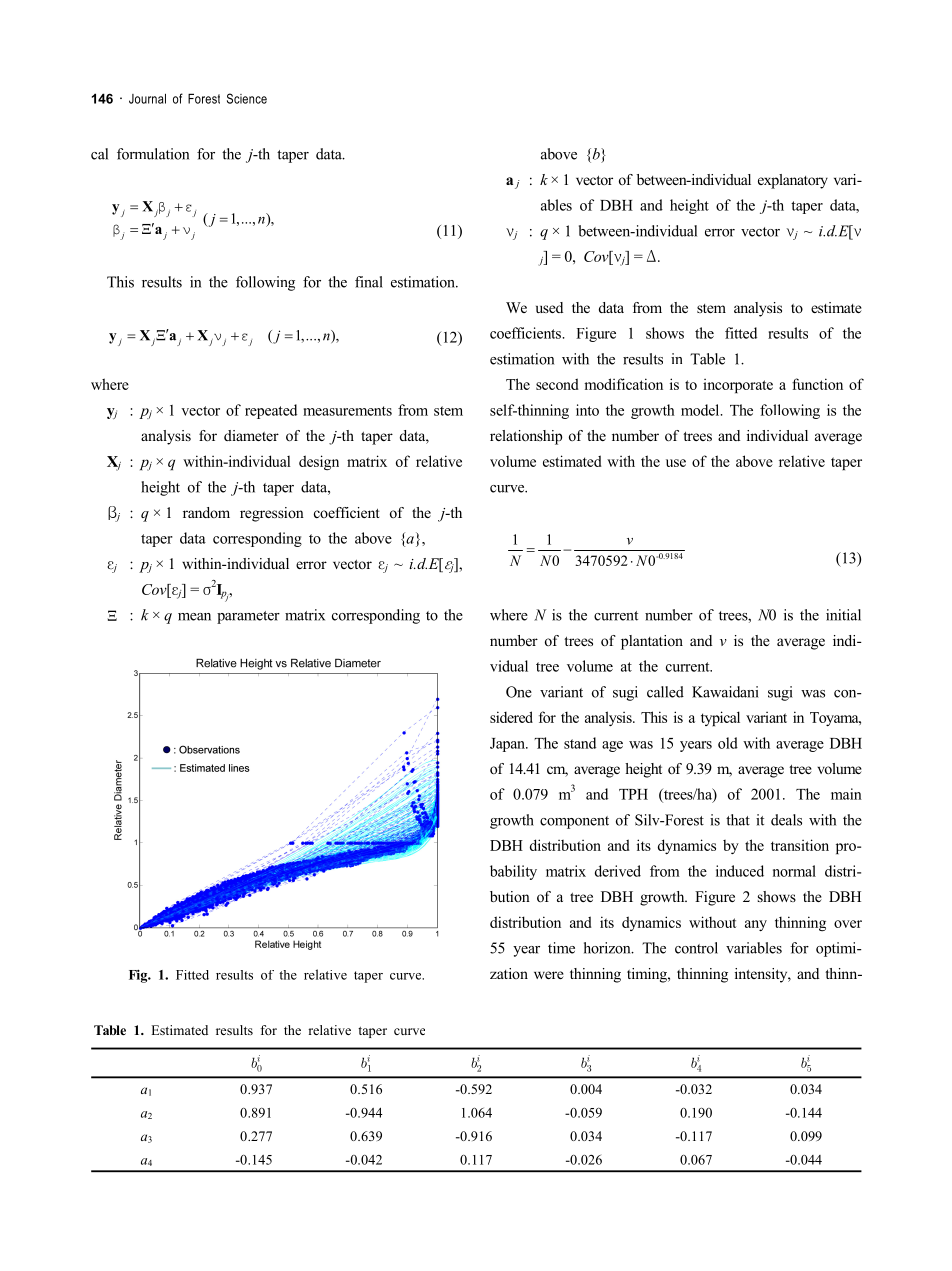 Image resolution: width=952 pixels, height=1271 pixels. What do you see at coordinates (271, 411) in the screenshot?
I see `repeated` at bounding box center [271, 411].
